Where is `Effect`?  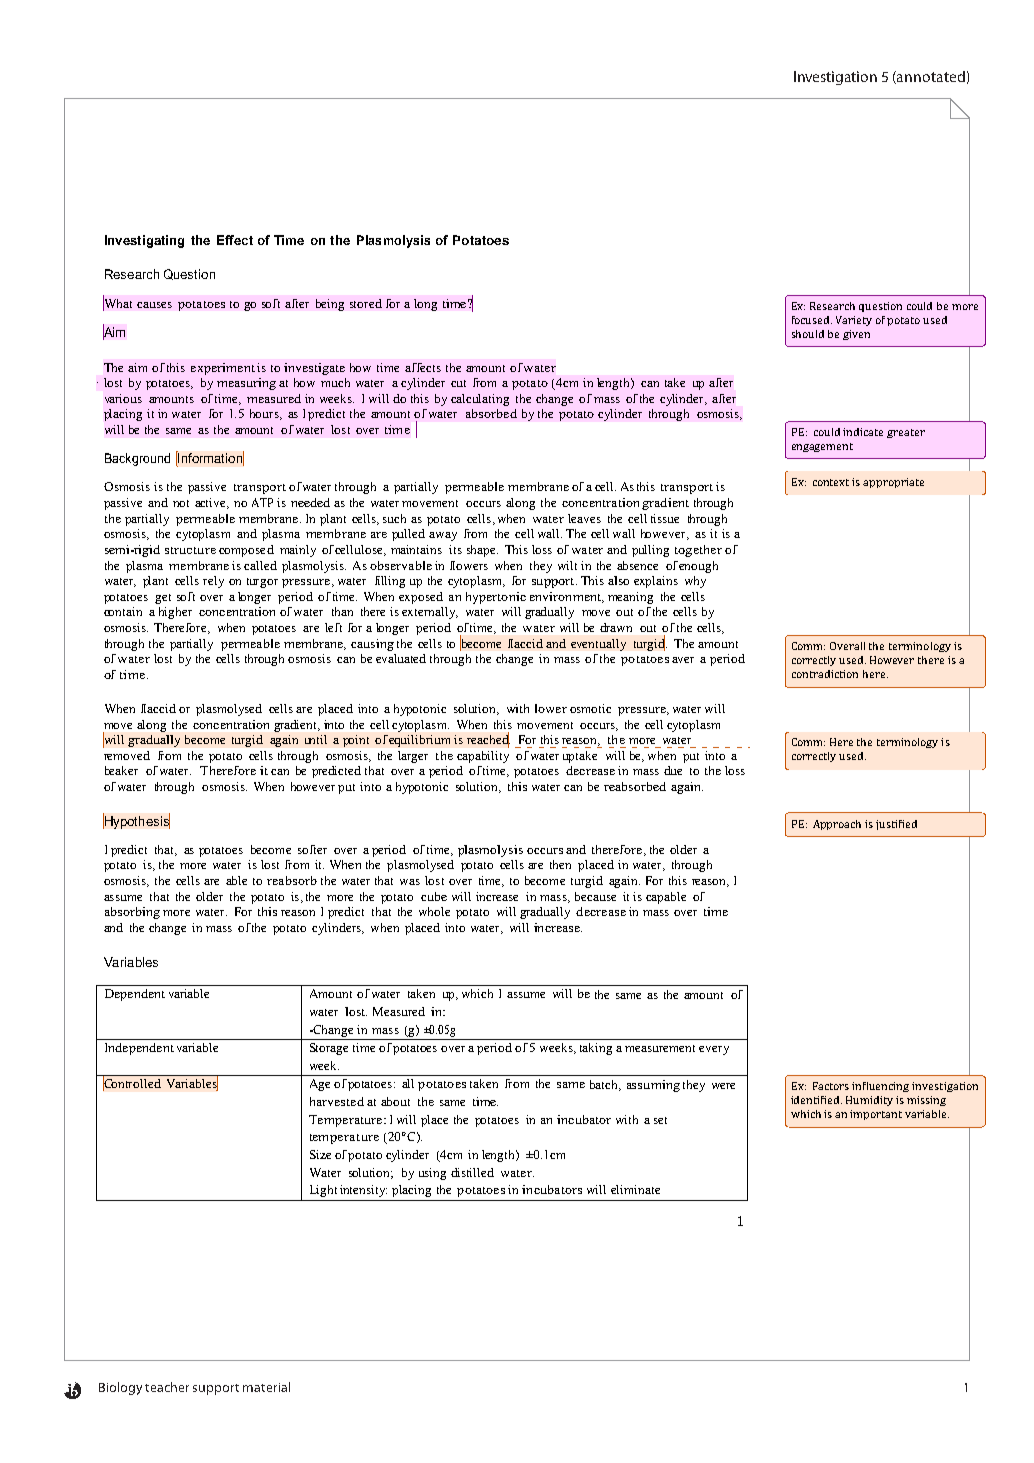 Effect is located at coordinates (235, 240).
